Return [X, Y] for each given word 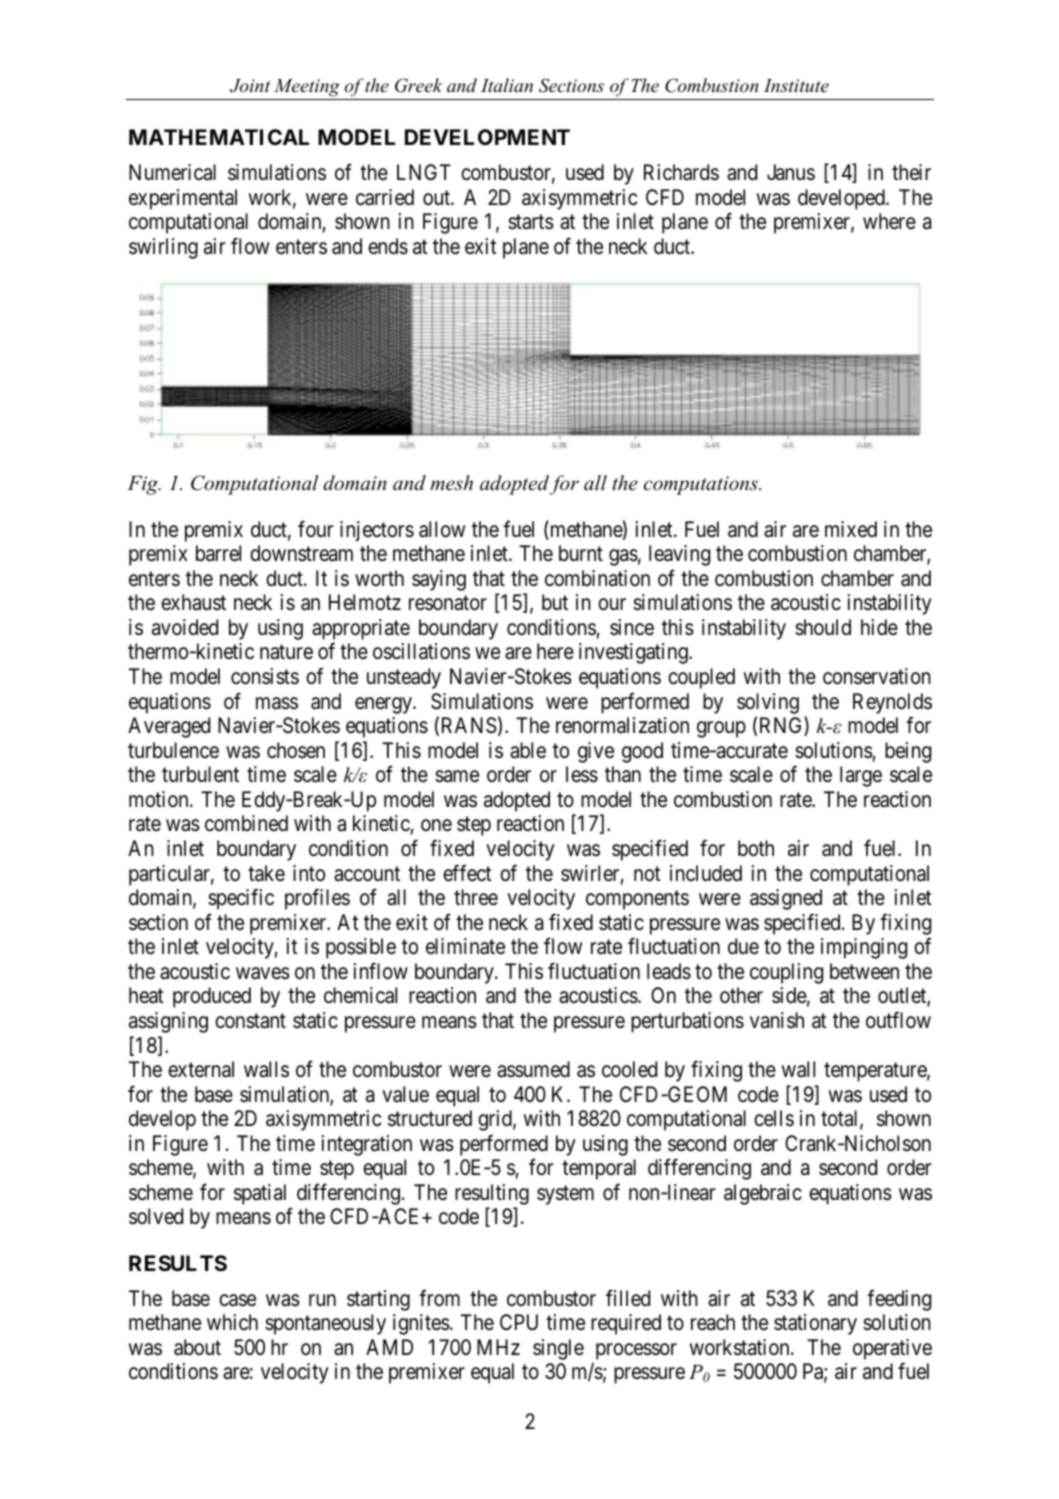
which [232, 1322]
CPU [519, 1322]
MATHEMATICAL [219, 137]
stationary [815, 1324]
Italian [507, 85]
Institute [796, 86]
